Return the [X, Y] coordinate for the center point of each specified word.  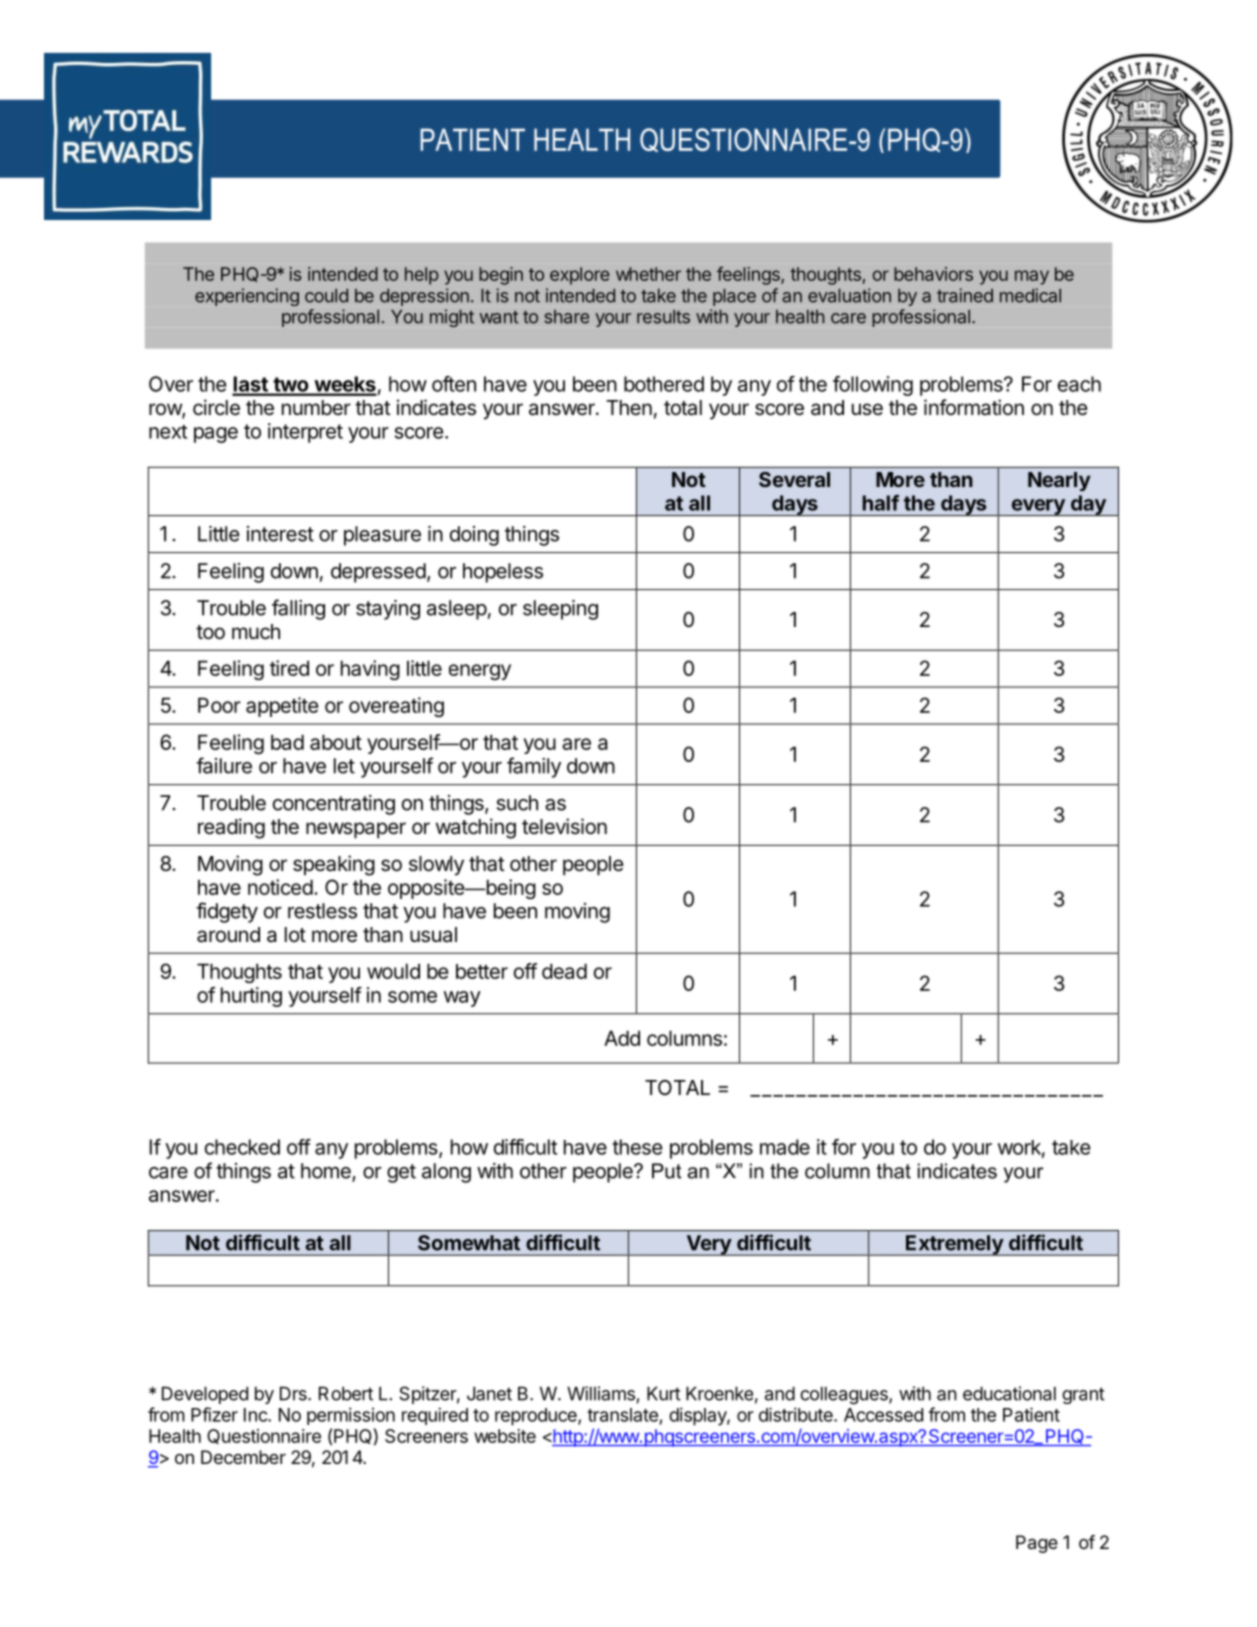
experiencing [247, 297]
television [564, 826]
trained [965, 295]
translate [622, 1415]
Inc [256, 1415]
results [663, 317]
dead [564, 971]
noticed [280, 887]
